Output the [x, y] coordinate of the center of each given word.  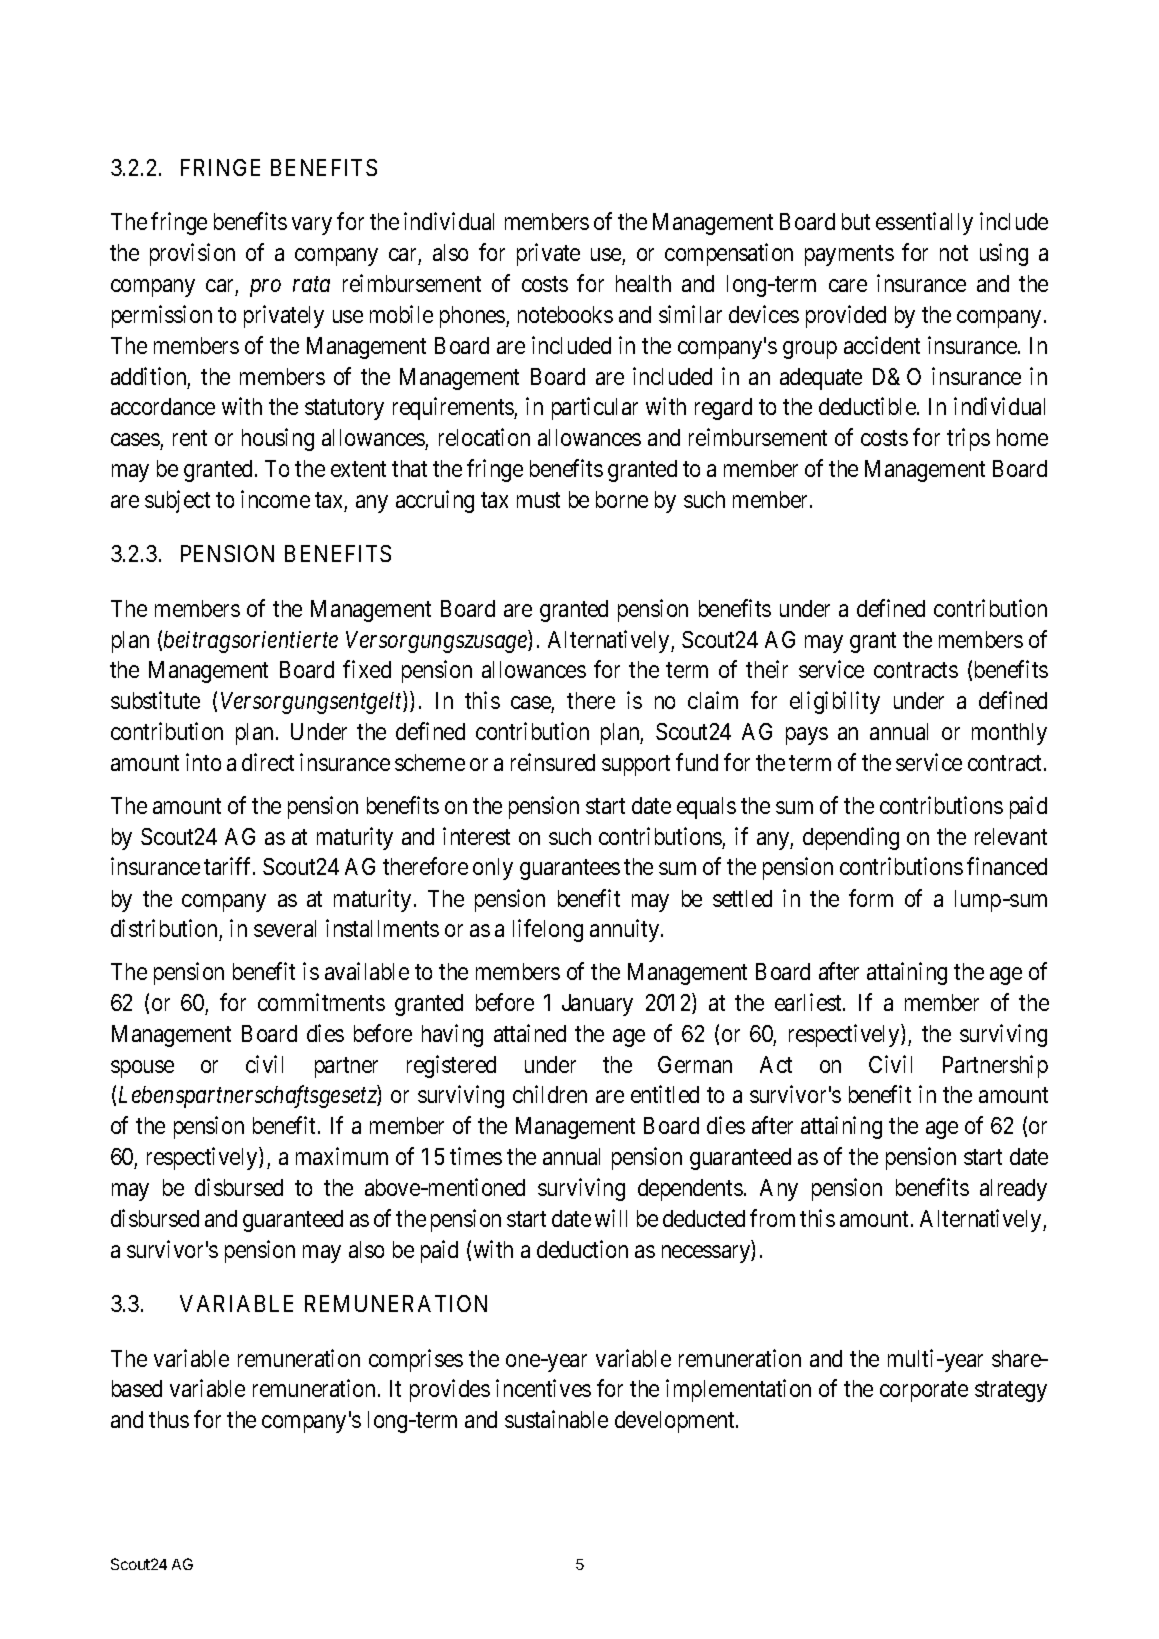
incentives [543, 1388]
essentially [924, 223]
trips [968, 440]
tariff [229, 866]
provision [192, 254]
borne [622, 499]
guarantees [570, 870]
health [643, 283]
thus [169, 1419]
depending [851, 838]
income [275, 499]
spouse [142, 1069]
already [1013, 1190]
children [550, 1094]
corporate [924, 1392]
